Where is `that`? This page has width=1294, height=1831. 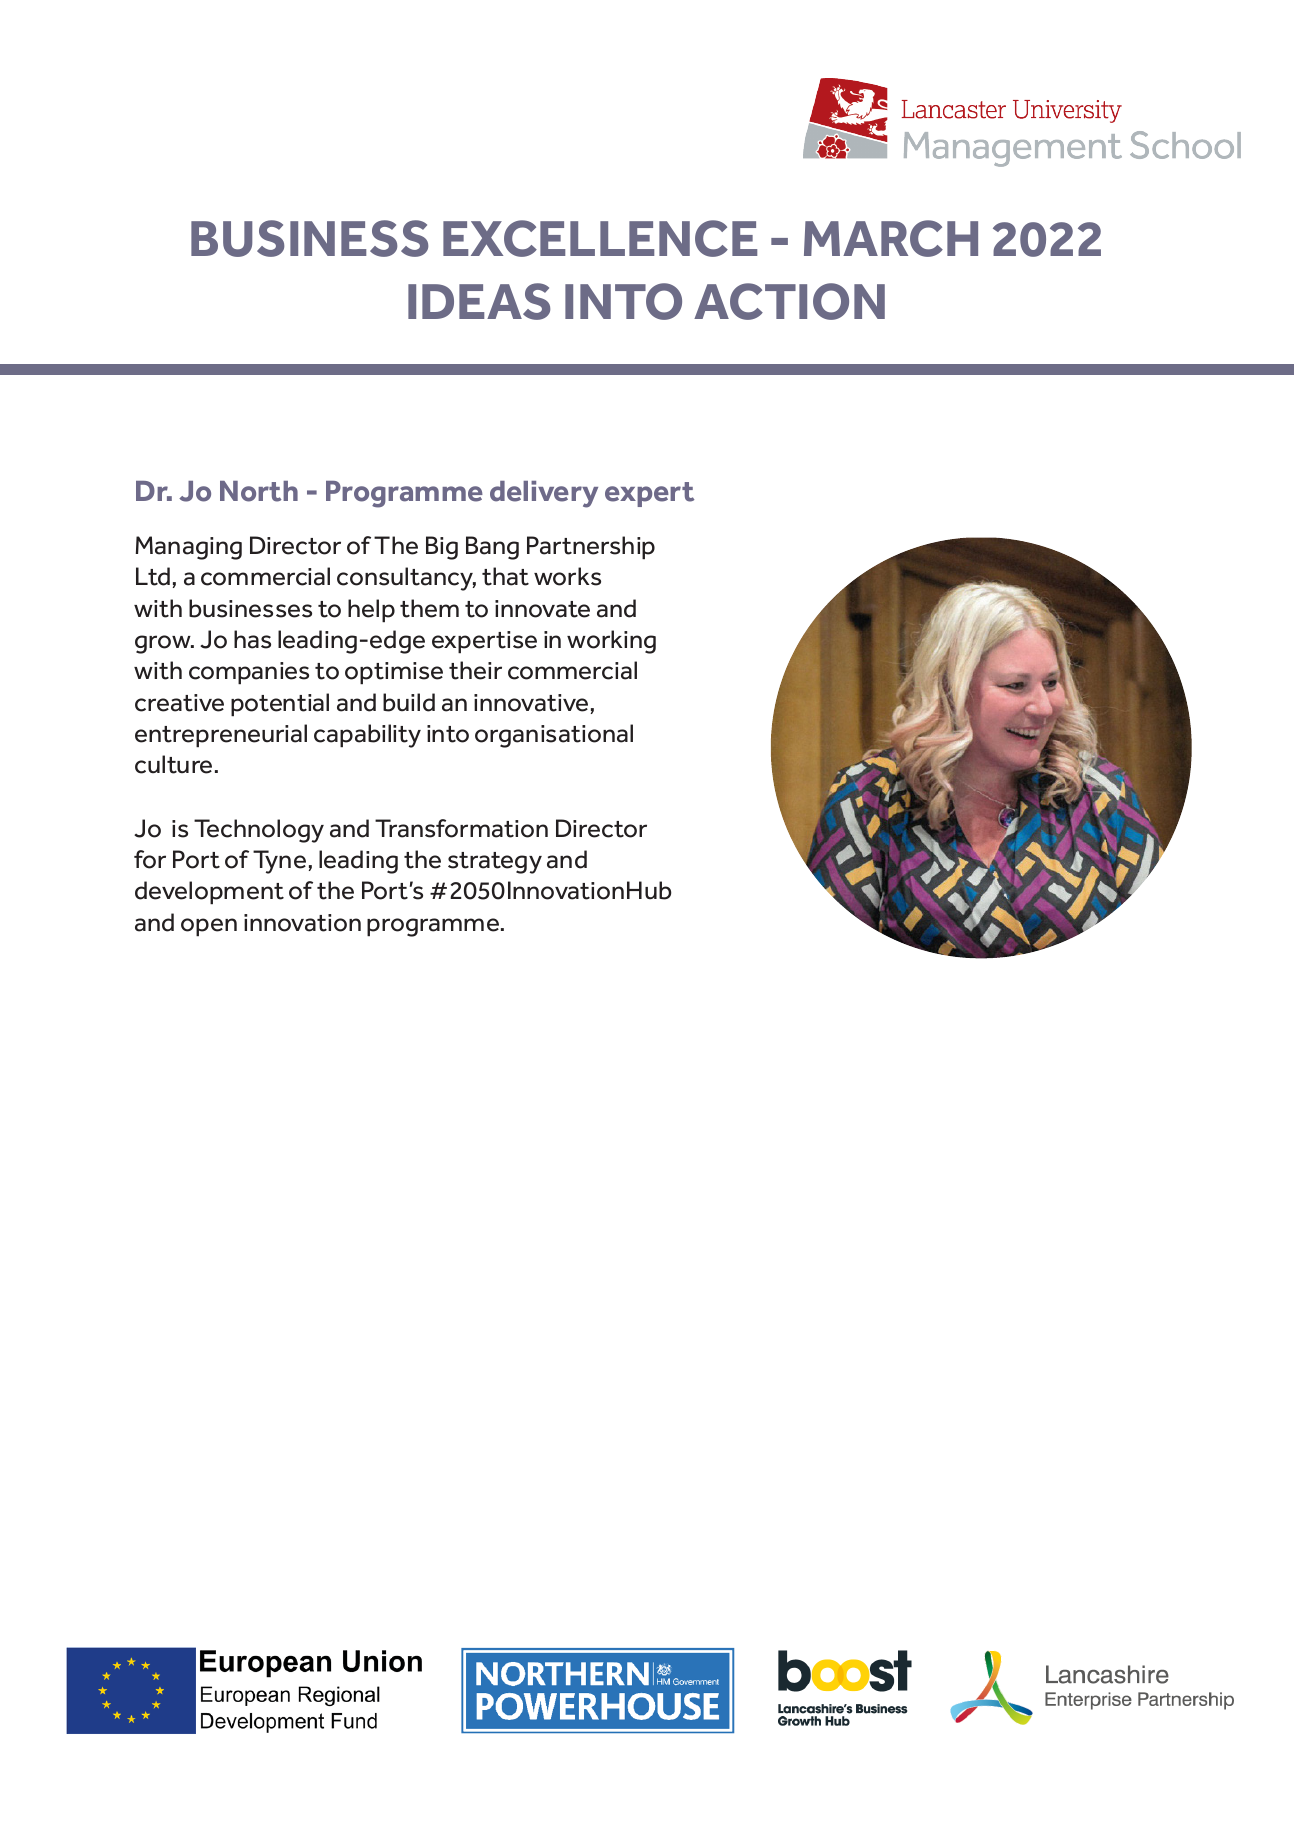 that is located at coordinates (505, 576).
